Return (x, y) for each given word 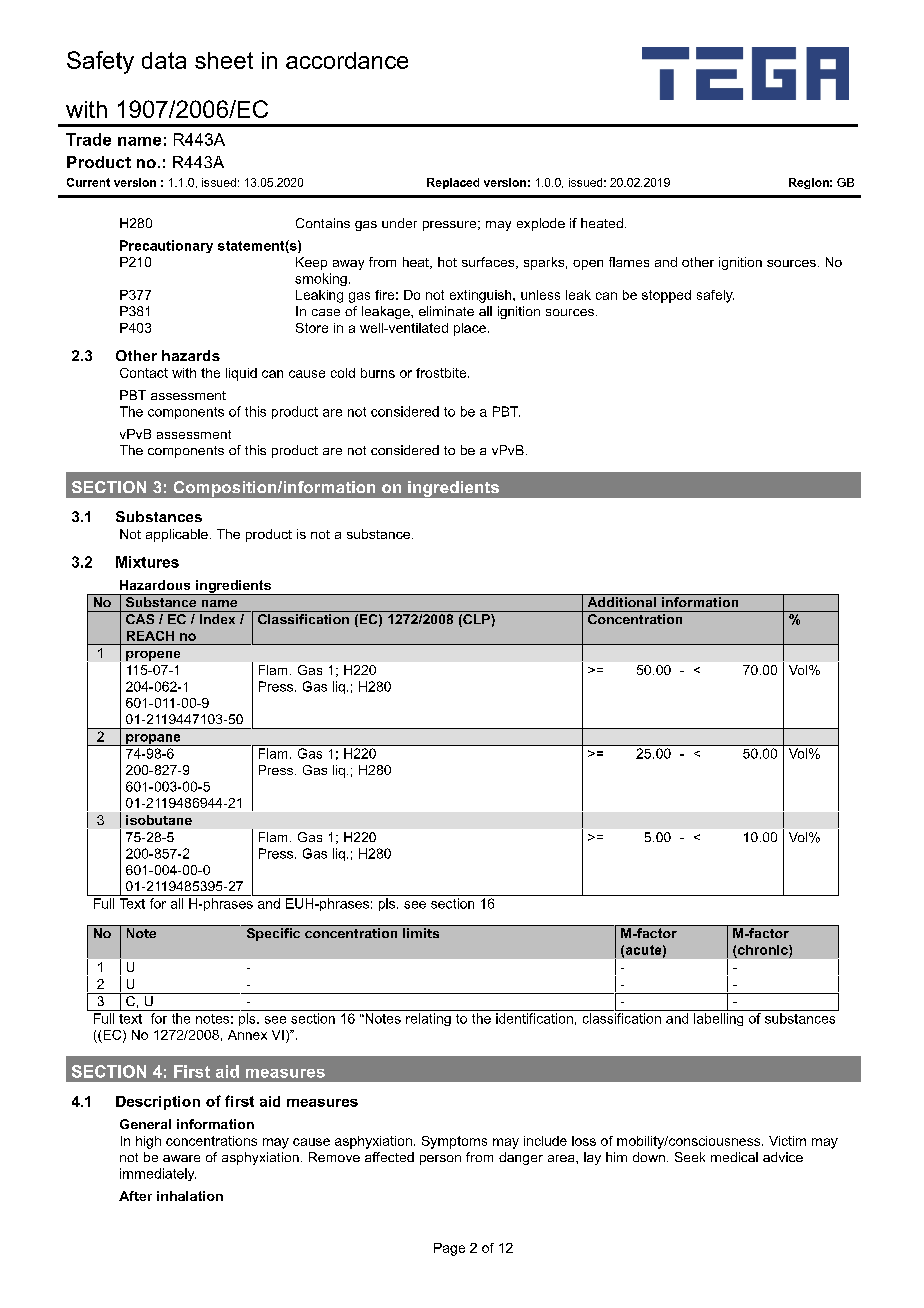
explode (541, 224)
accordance (347, 60)
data (164, 60)
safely (715, 296)
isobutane (159, 820)
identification (534, 1018)
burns (378, 373)
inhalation (190, 1196)
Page (449, 1249)
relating (428, 1019)
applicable (177, 535)
